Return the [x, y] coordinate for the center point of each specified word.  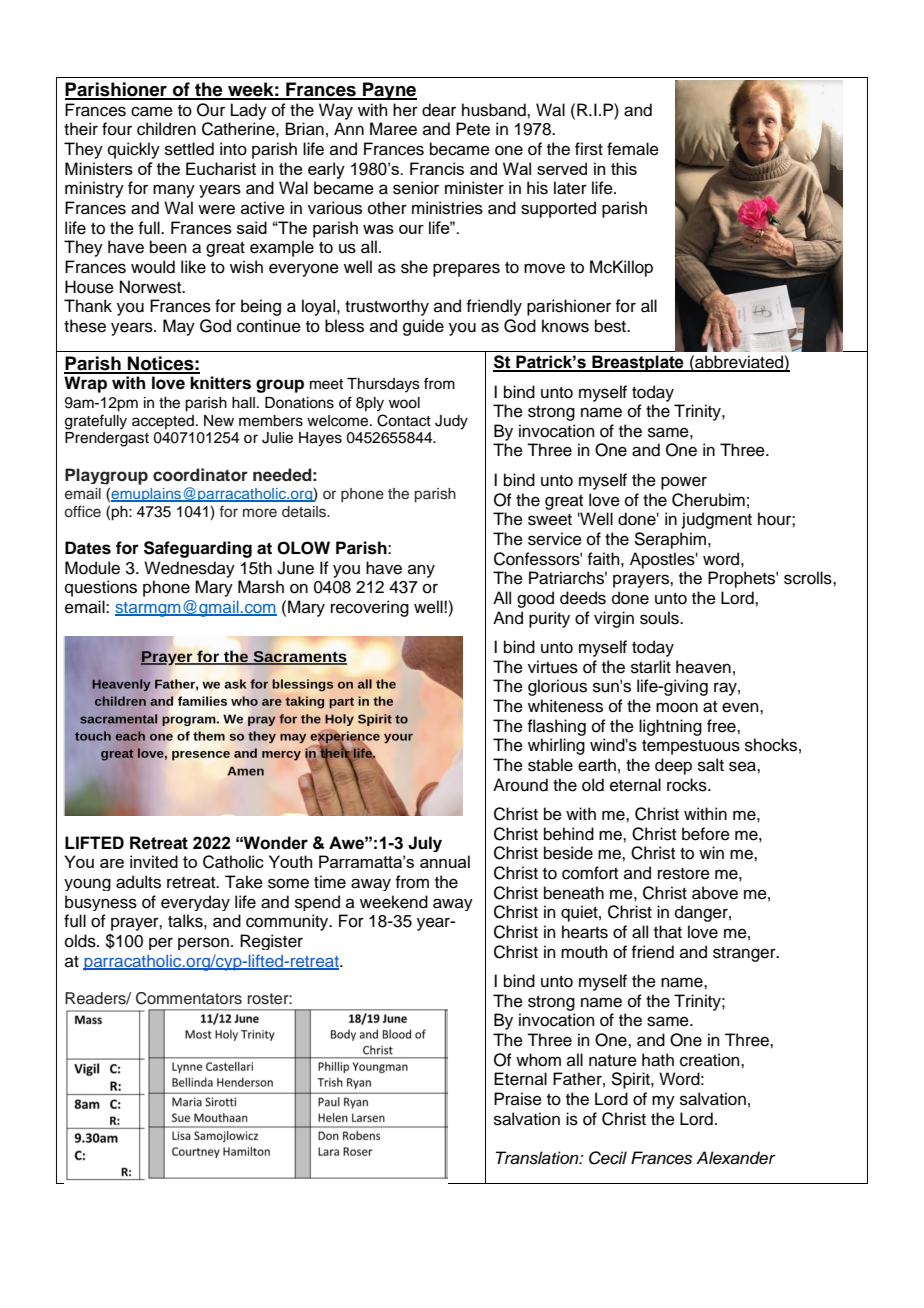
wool [404, 403]
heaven [703, 667]
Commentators [189, 998]
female [633, 149]
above [715, 893]
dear [439, 110]
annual [445, 861]
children [166, 129]
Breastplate [638, 363]
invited [154, 861]
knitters [220, 383]
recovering [370, 608]
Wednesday [189, 569]
